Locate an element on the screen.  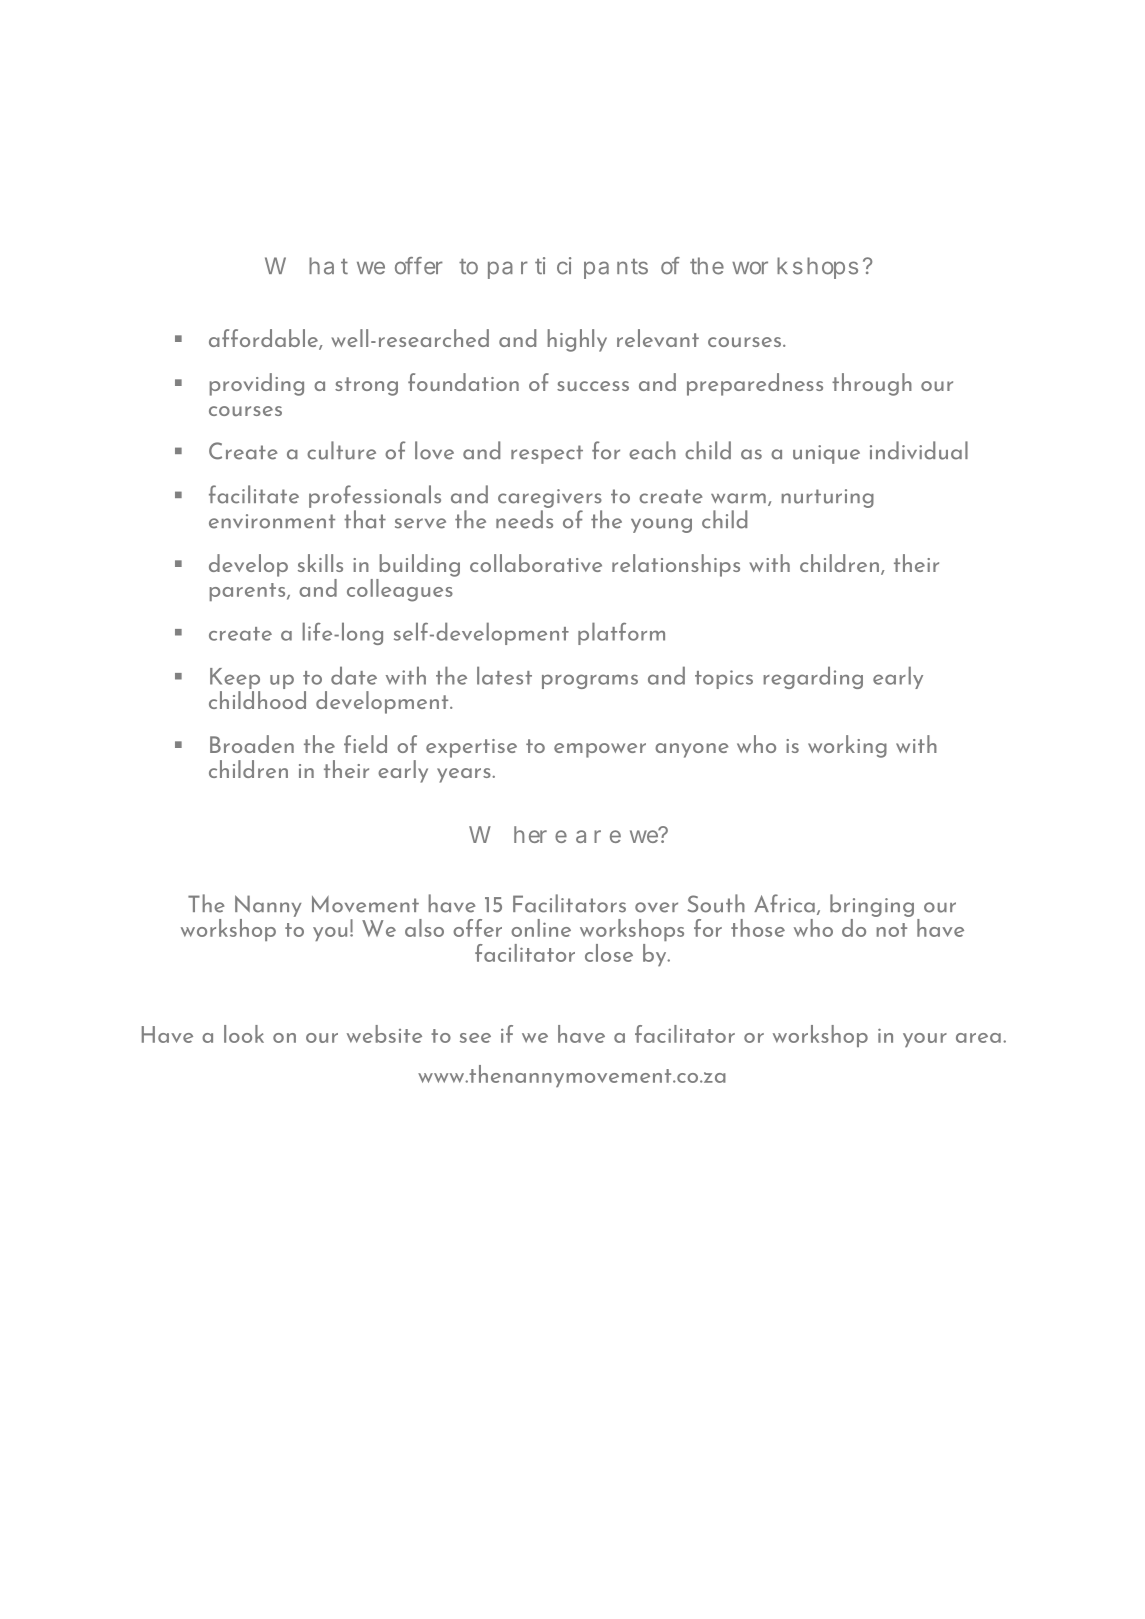
field is located at coordinates (365, 744).
